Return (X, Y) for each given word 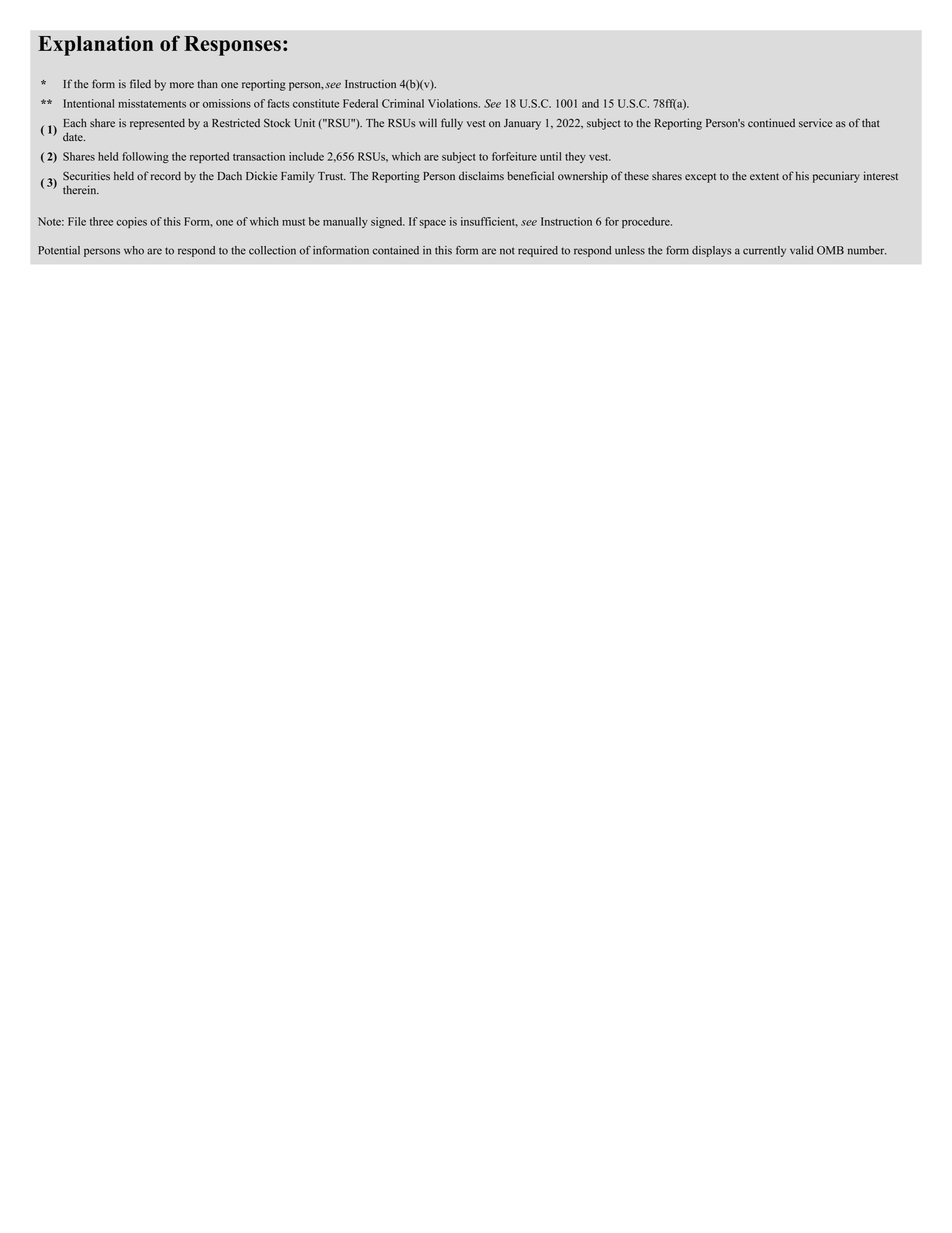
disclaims (481, 176)
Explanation (95, 45)
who (134, 250)
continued (771, 123)
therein (81, 189)
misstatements (152, 103)
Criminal (403, 103)
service (815, 123)
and (590, 103)
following (145, 157)
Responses (232, 46)
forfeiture (514, 156)
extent (764, 176)
